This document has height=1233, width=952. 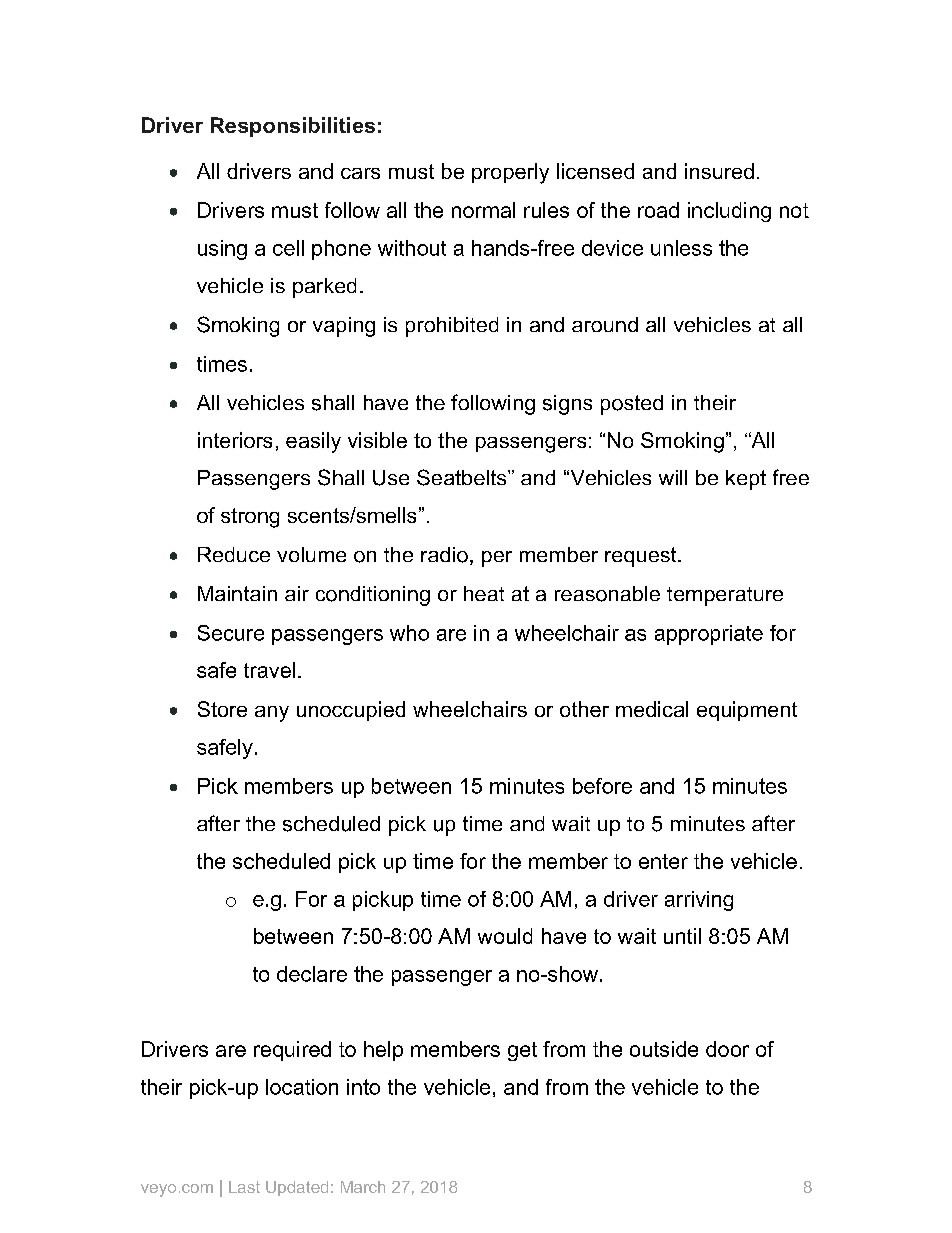 What do you see at coordinates (746, 480) in the document?
I see `kept` at bounding box center [746, 480].
